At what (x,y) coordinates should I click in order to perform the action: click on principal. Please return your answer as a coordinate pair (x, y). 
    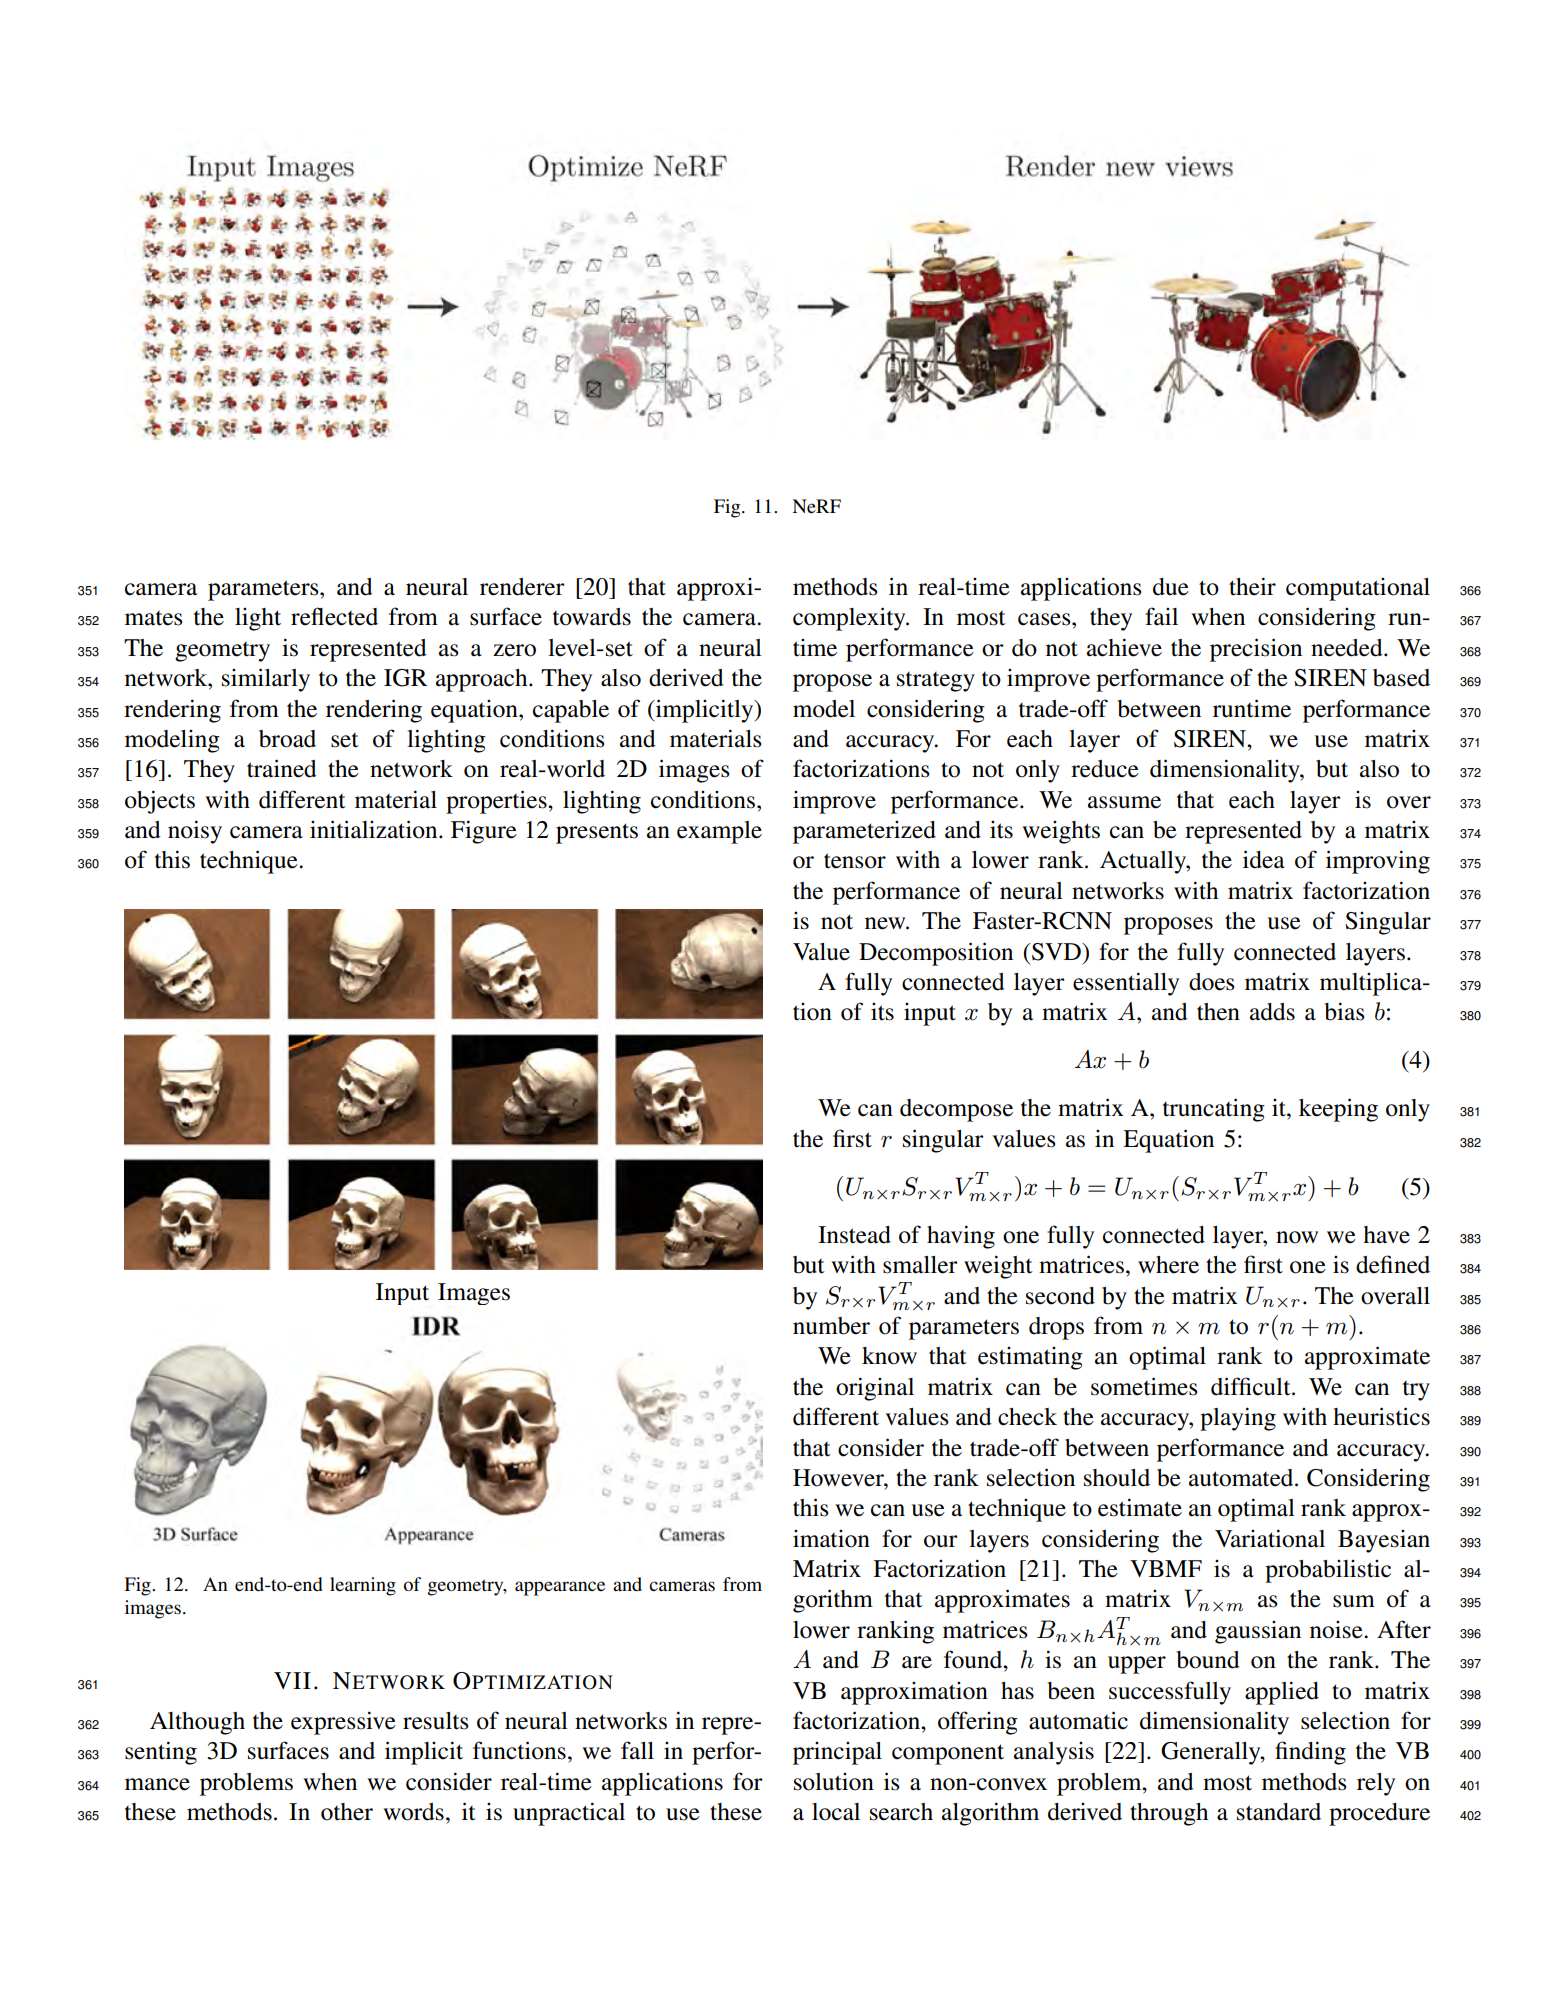
    Looking at the image, I should click on (837, 1753).
